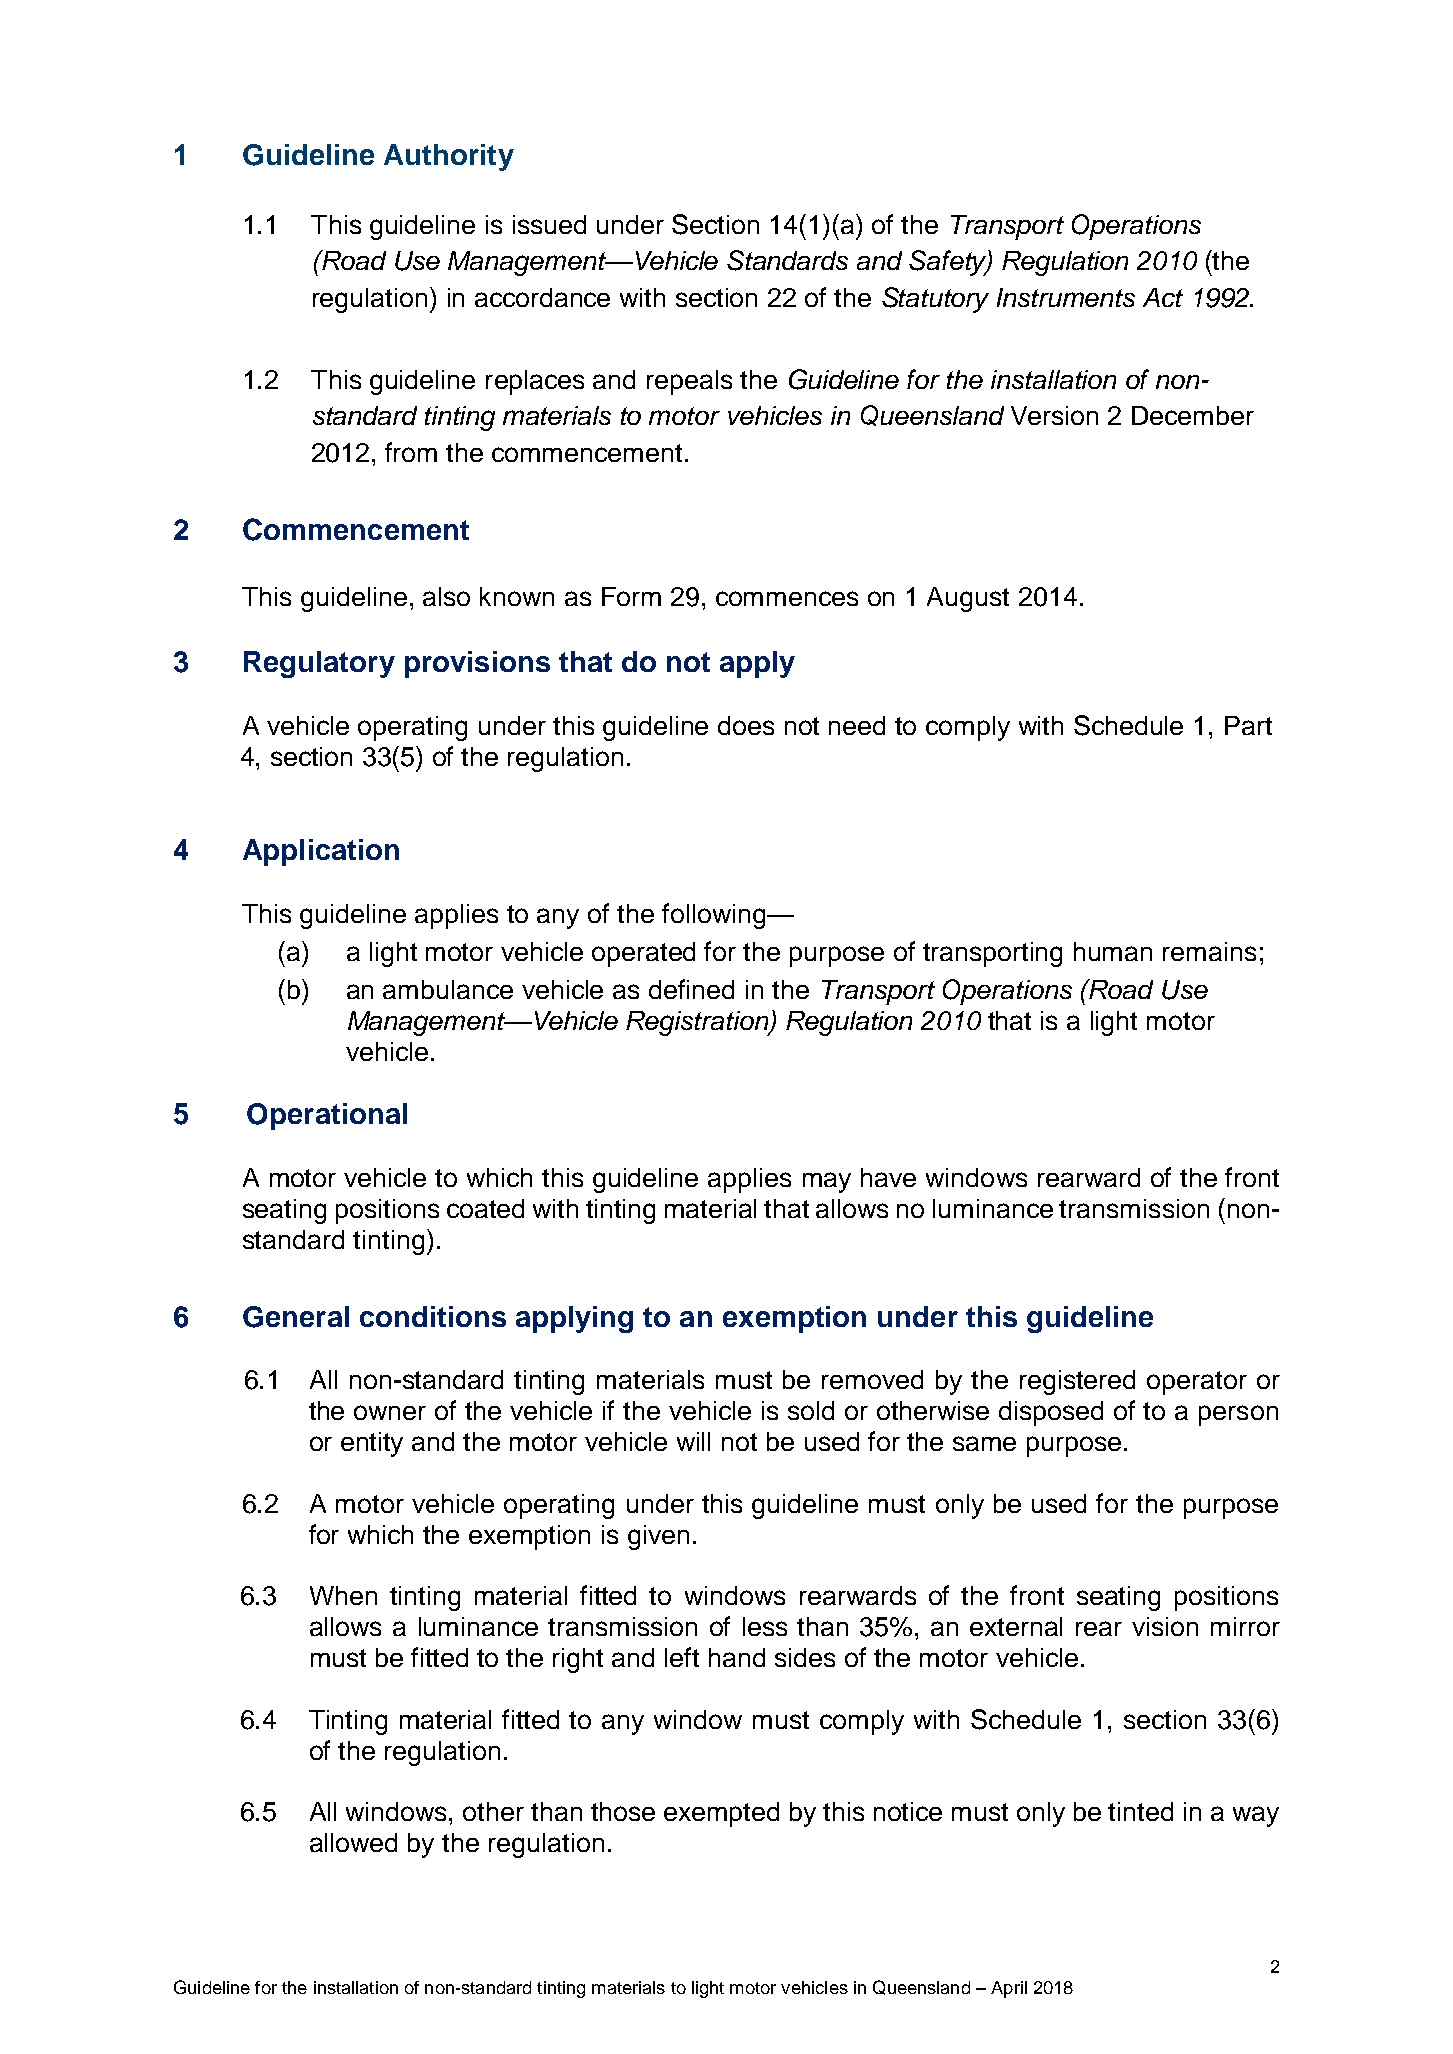 The height and width of the screenshot is (2054, 1453). Describe the element at coordinates (1248, 725) in the screenshot. I see `Part` at that location.
